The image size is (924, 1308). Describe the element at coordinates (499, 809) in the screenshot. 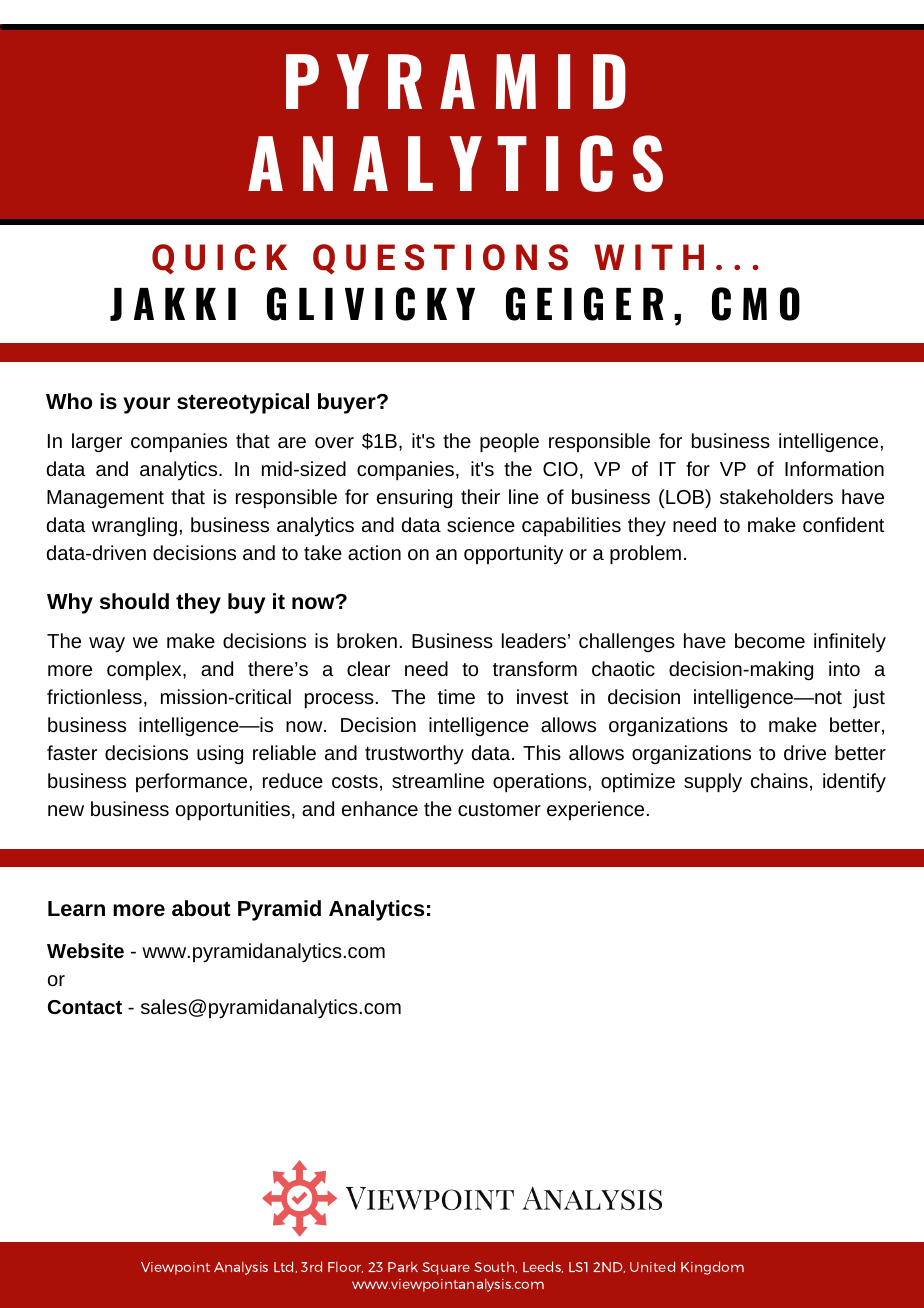

I see `customer` at that location.
